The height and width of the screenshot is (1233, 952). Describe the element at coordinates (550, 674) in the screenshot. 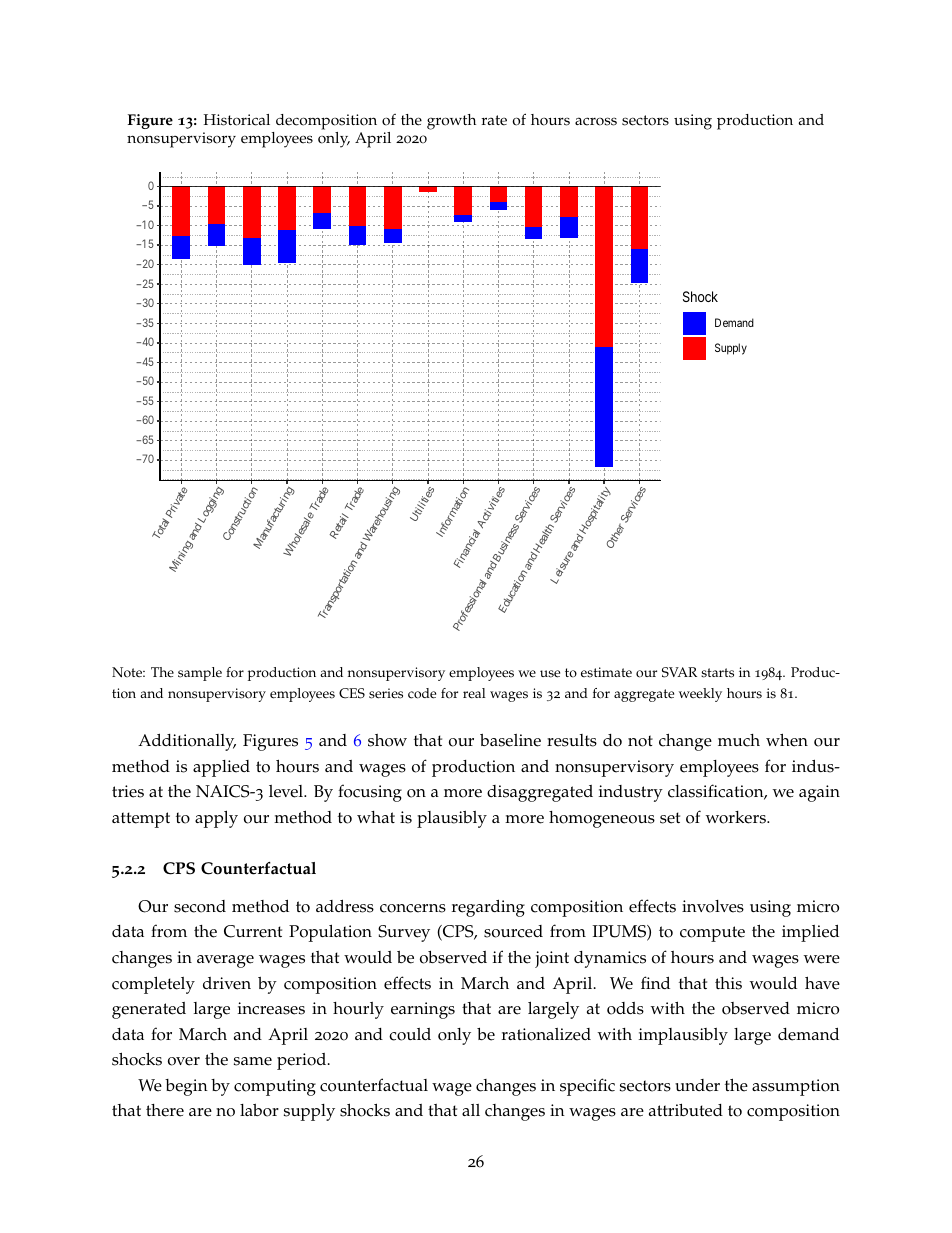

I see `use` at that location.
